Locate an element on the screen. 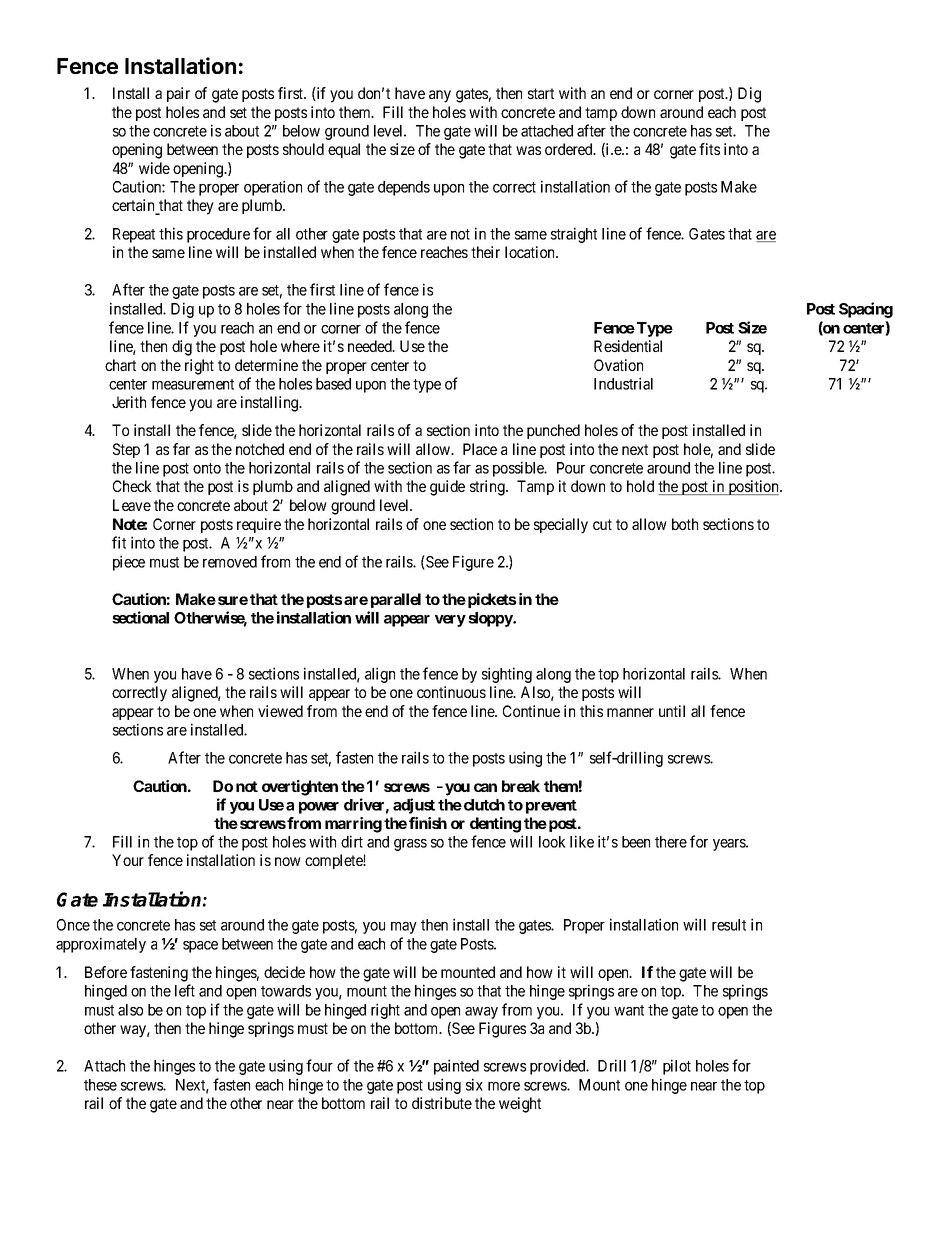 The height and width of the screenshot is (1233, 952). chart is located at coordinates (120, 365).
